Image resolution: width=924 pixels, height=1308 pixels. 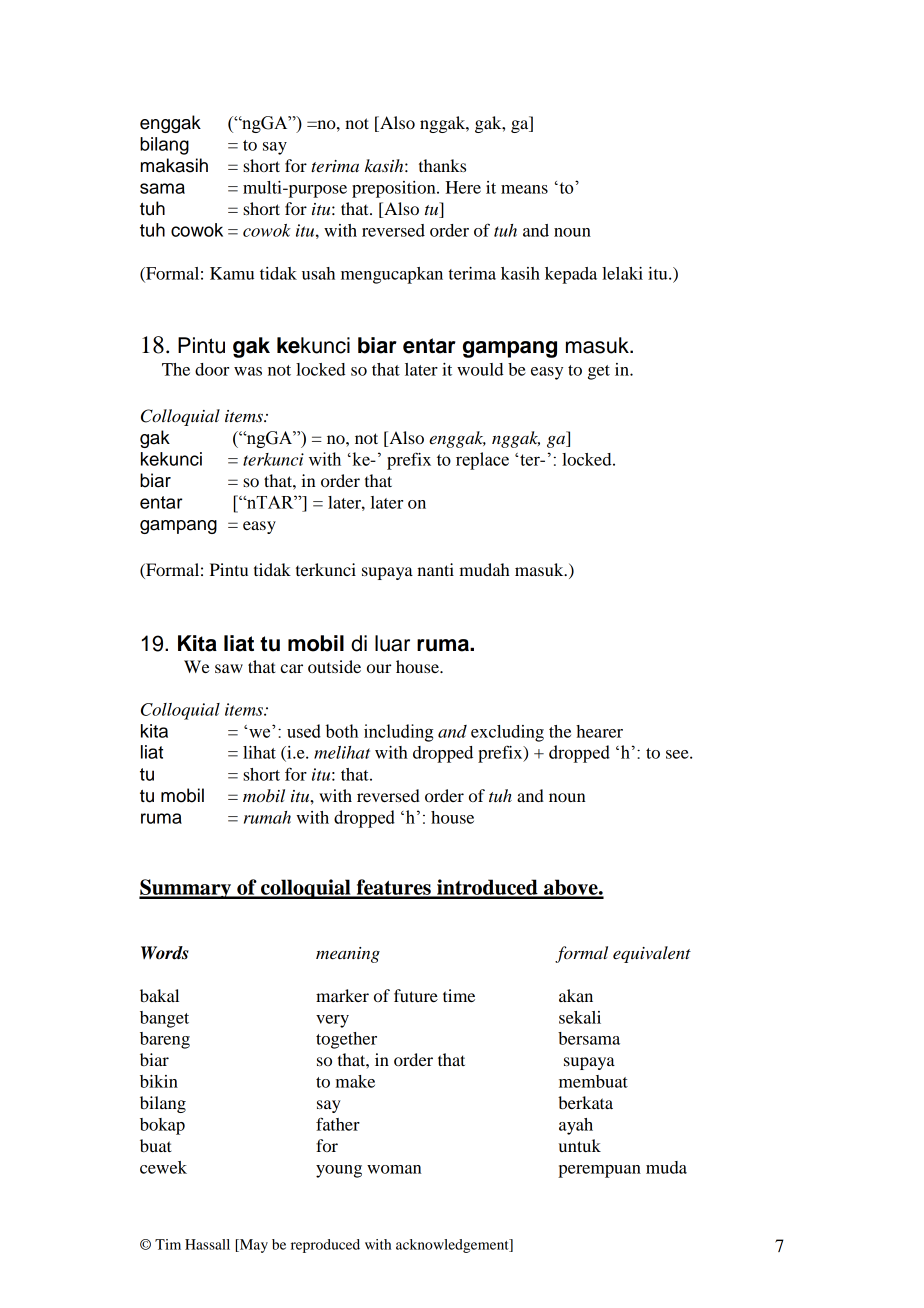 I want to click on May, so click(x=252, y=1246).
